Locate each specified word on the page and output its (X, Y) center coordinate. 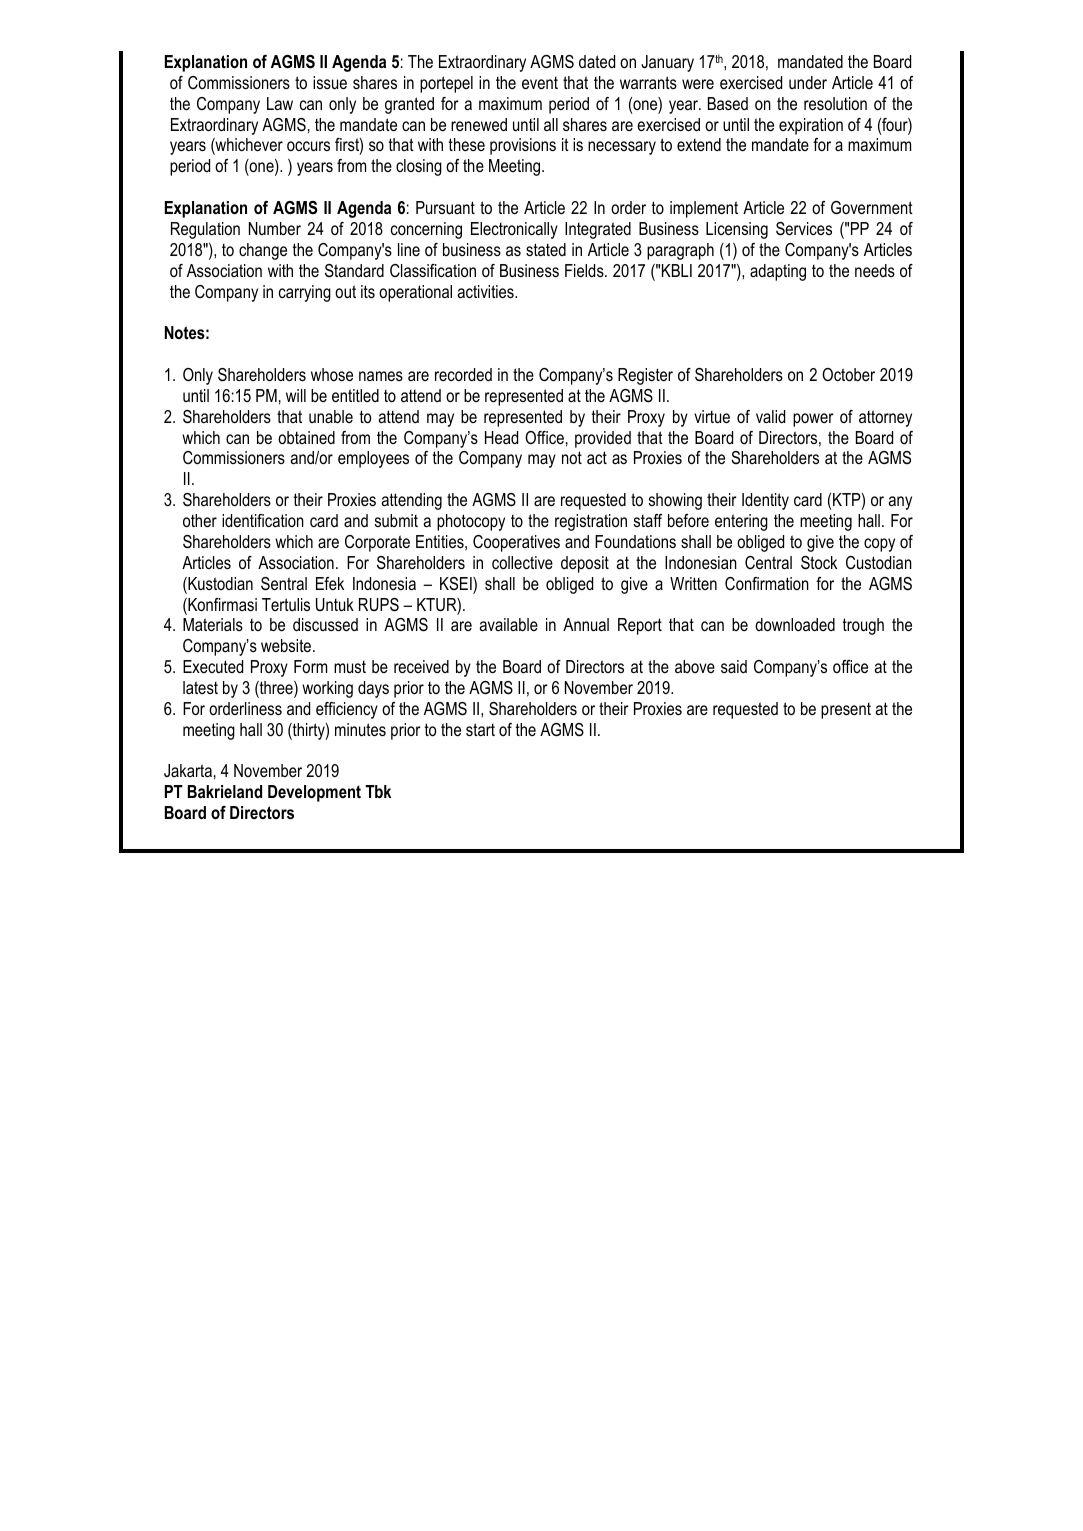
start (480, 729)
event (540, 83)
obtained (306, 437)
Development (314, 793)
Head (501, 437)
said (734, 666)
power (813, 420)
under (808, 82)
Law (280, 103)
